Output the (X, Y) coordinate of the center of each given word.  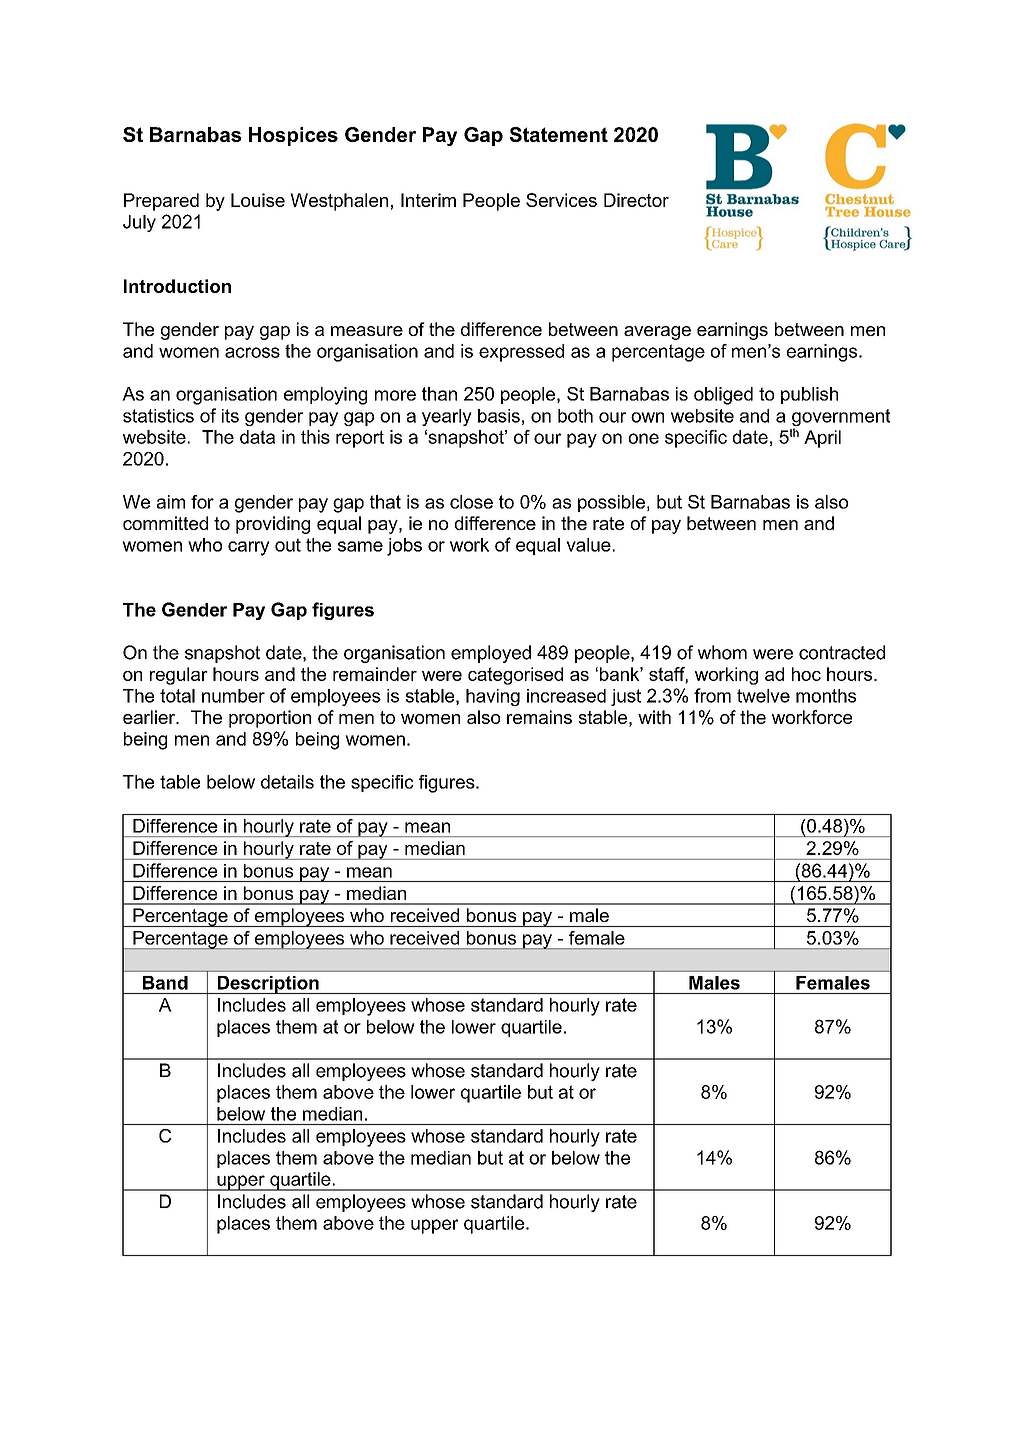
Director (636, 200)
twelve (763, 696)
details (287, 782)
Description (268, 985)
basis (499, 416)
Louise (258, 200)
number (233, 696)
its (230, 416)
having (493, 697)
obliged (723, 396)
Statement (558, 134)
